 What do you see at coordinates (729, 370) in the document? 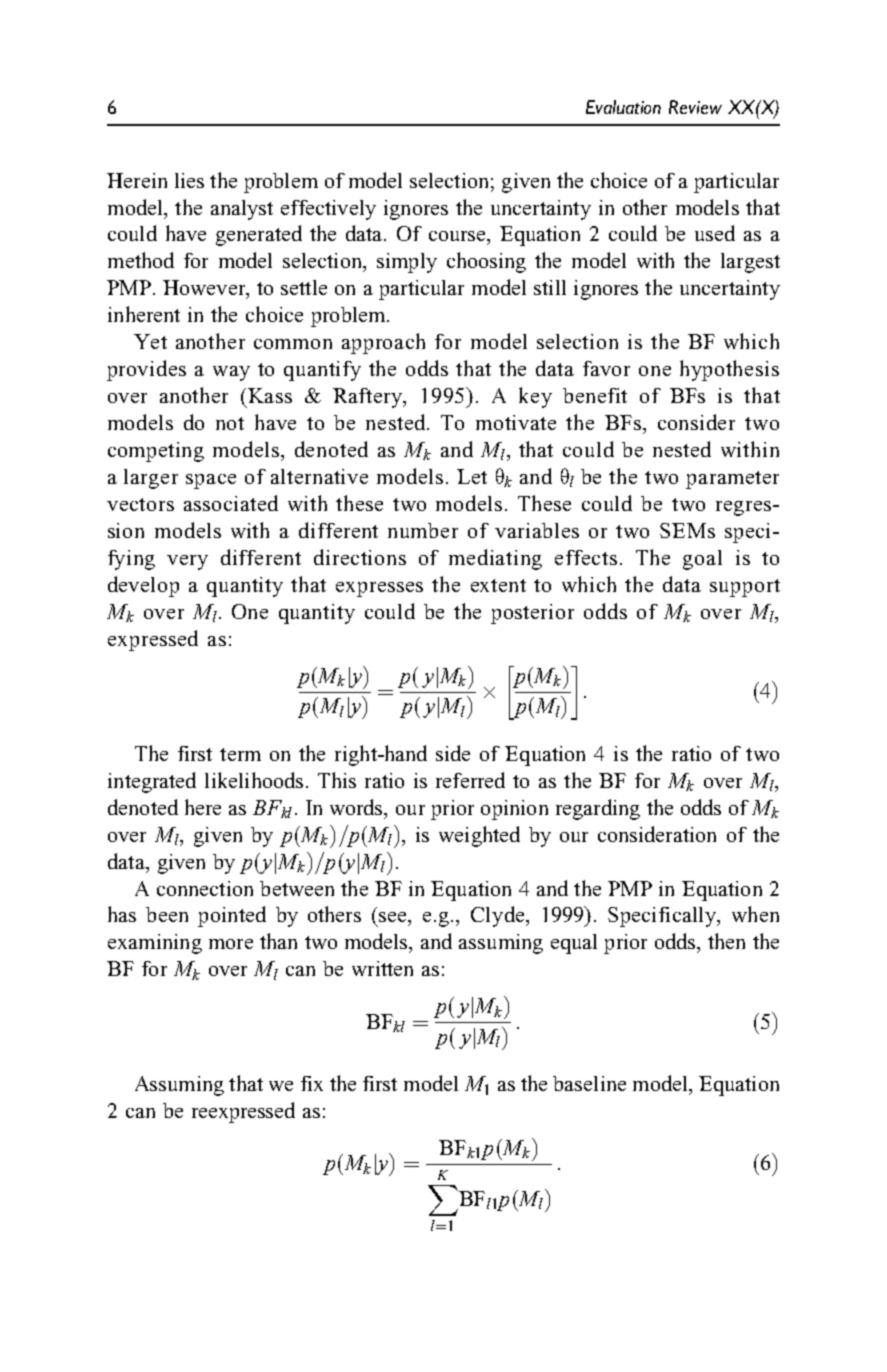
I see `hypothesis` at bounding box center [729, 370].
